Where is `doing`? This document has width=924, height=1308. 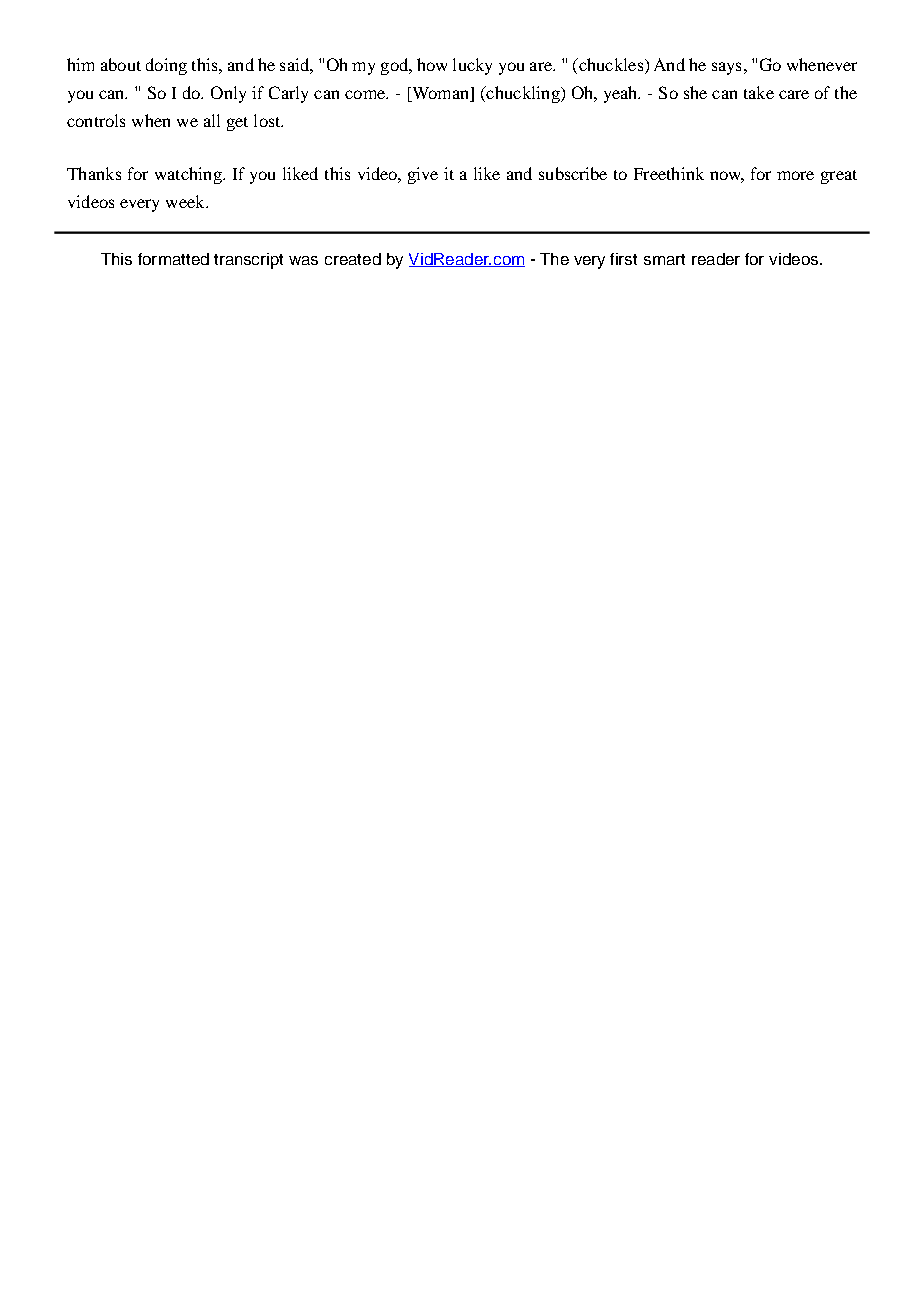
doing is located at coordinates (166, 66).
